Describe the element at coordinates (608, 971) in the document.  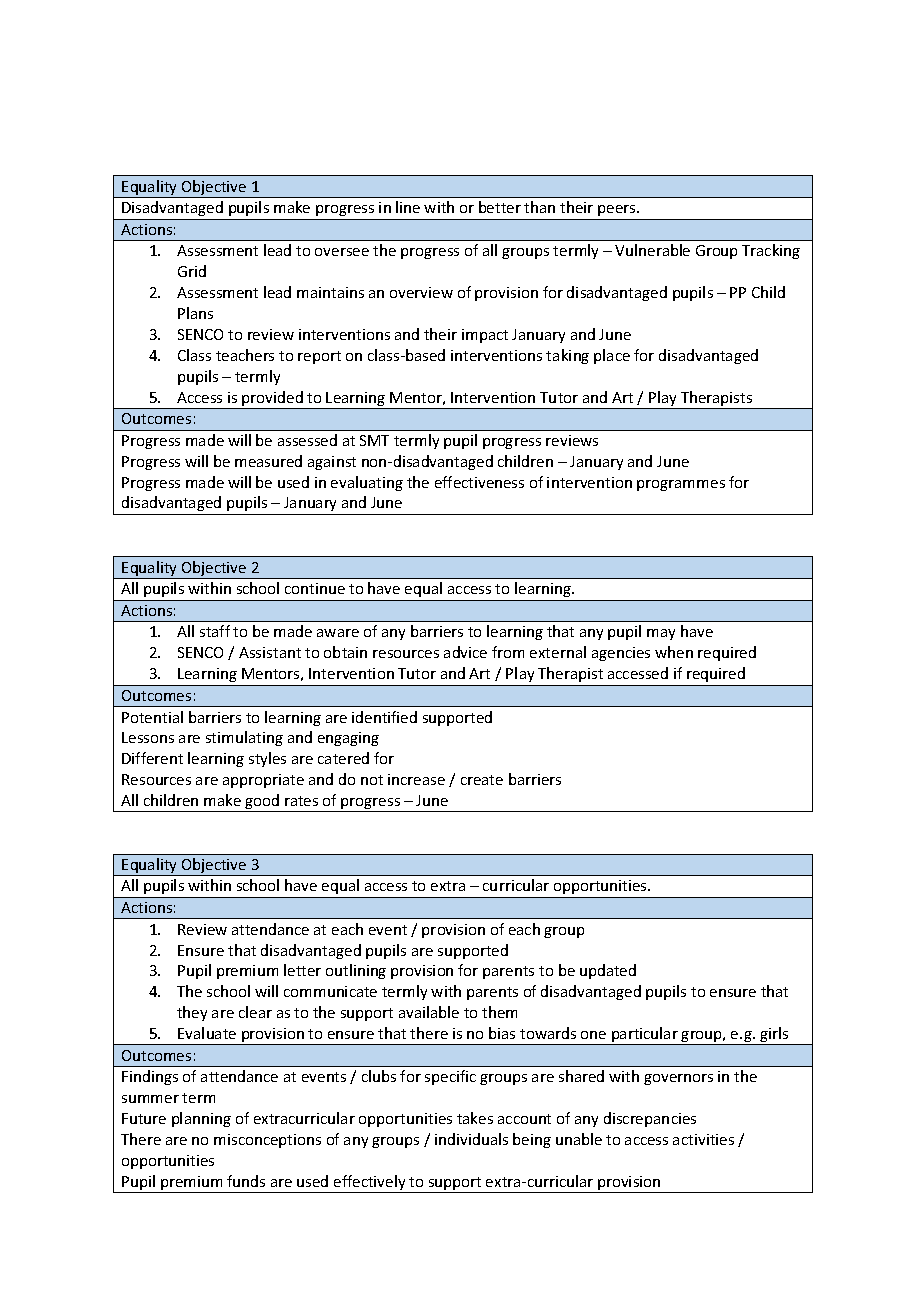
I see `updated` at that location.
